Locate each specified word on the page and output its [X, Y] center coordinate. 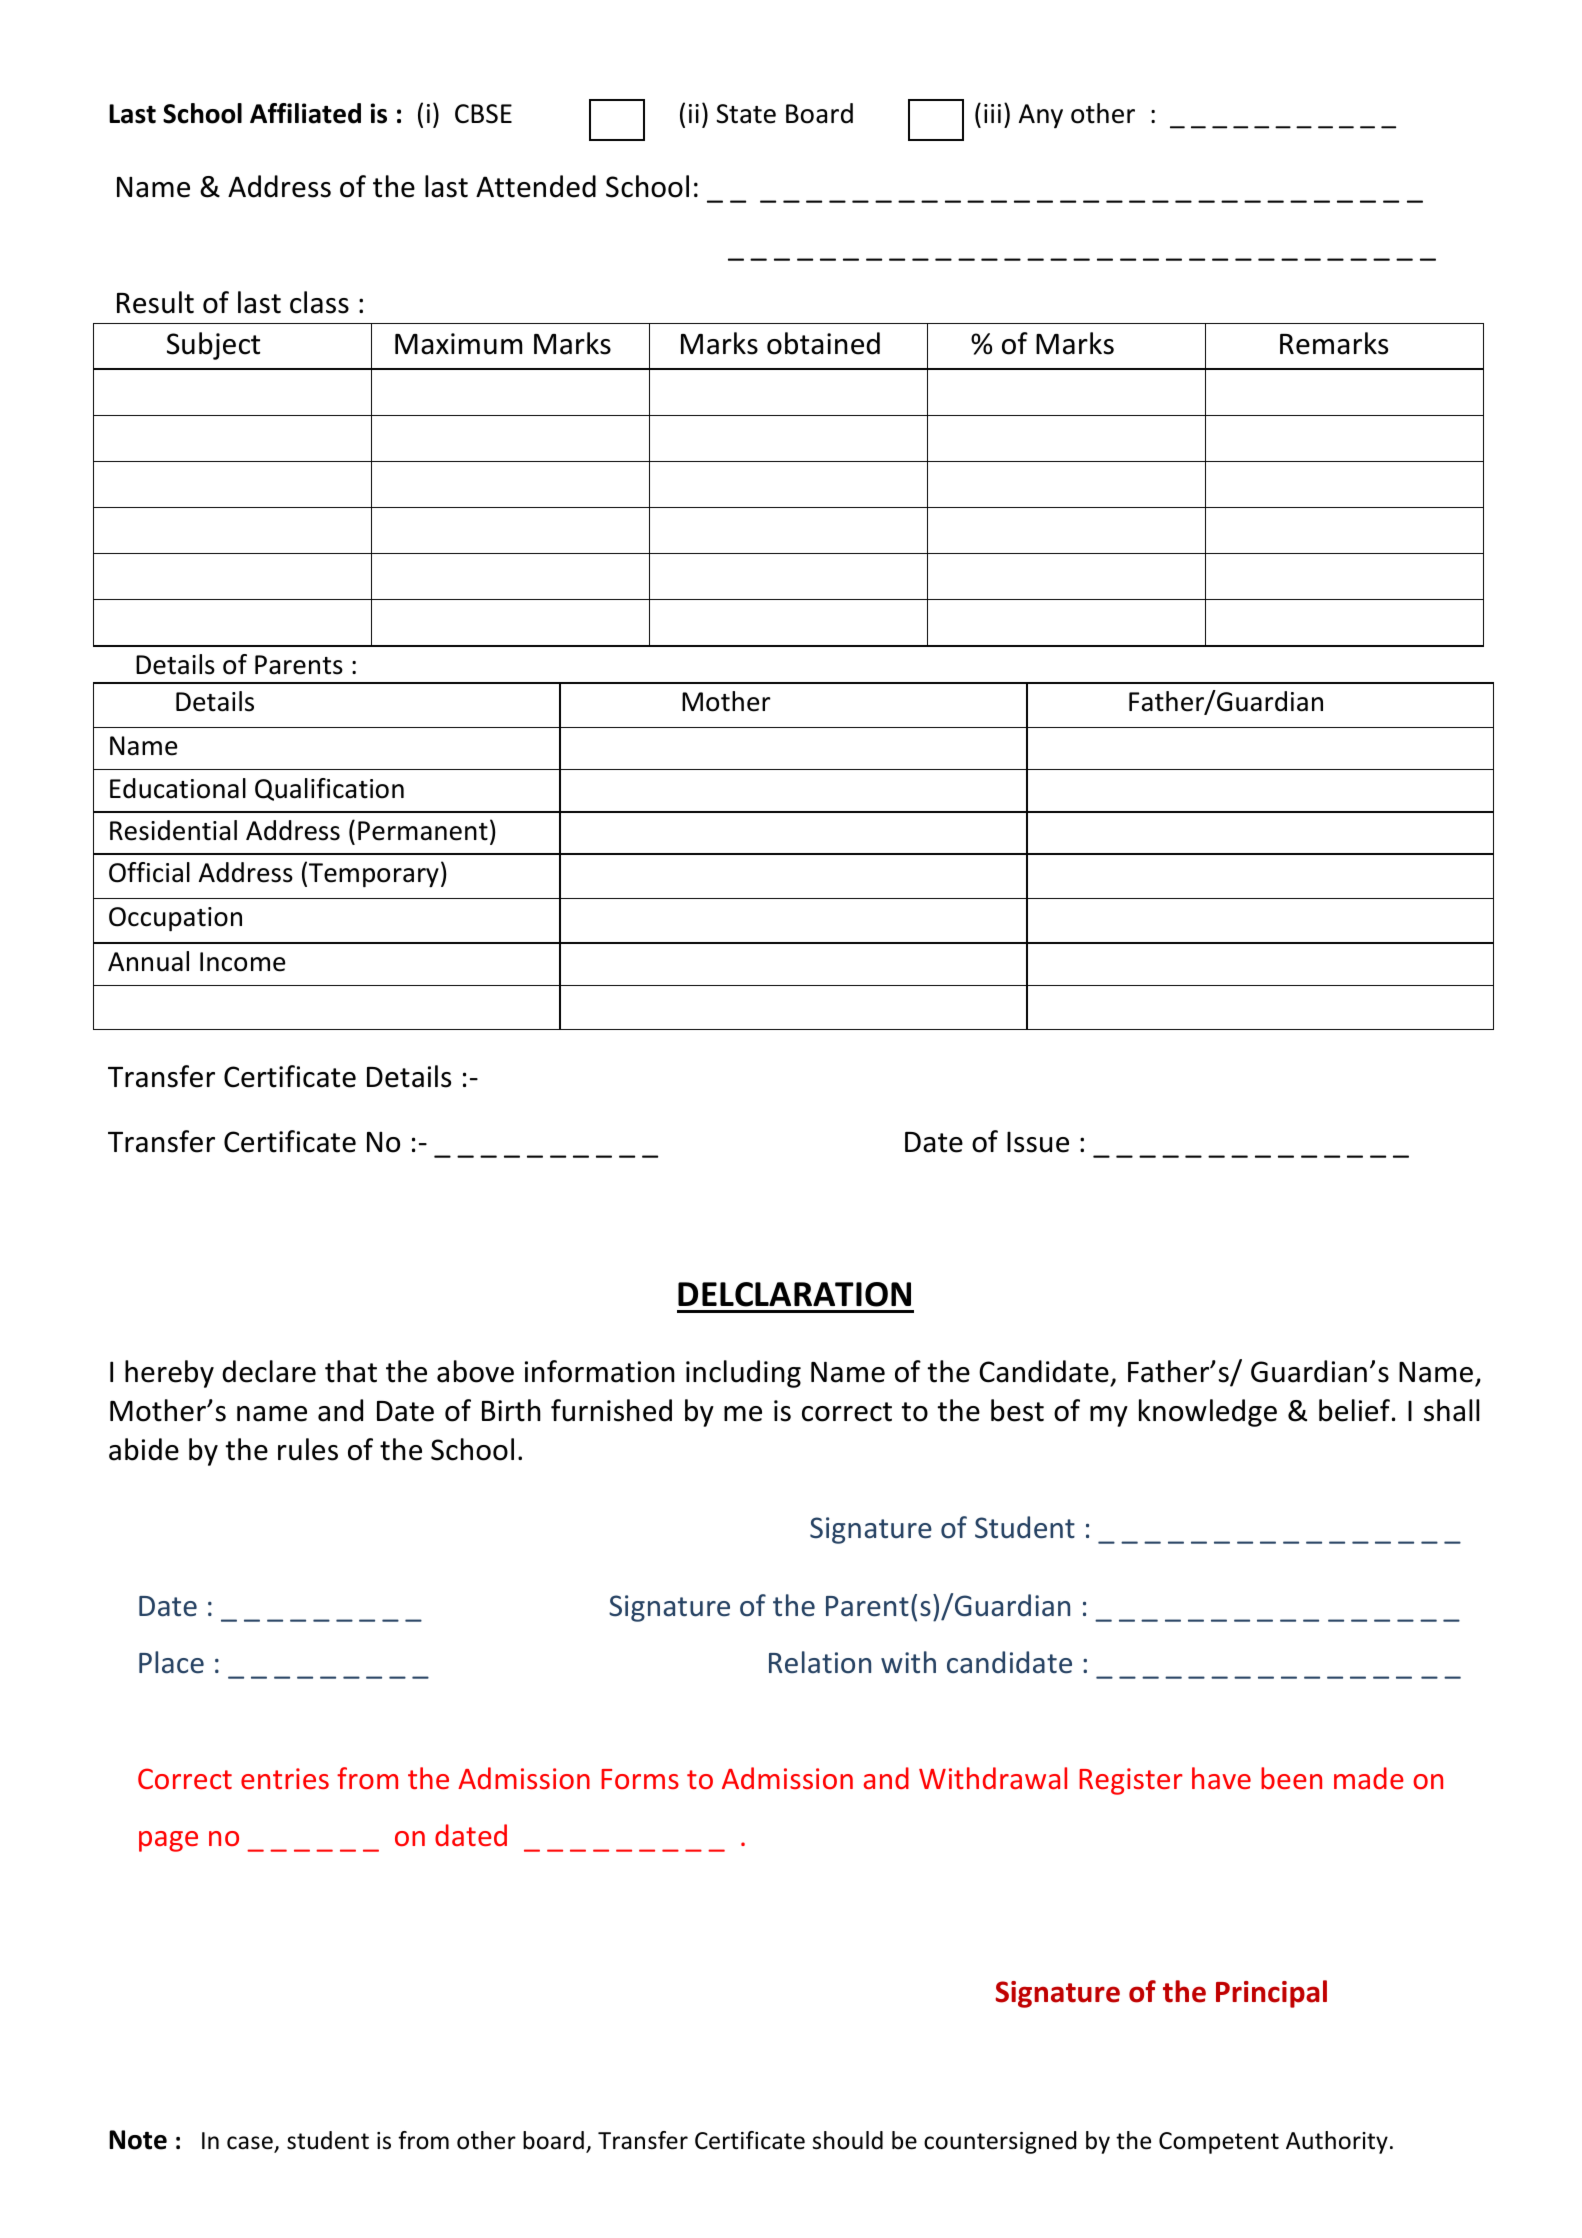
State [746, 114]
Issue [1038, 1142]
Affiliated [305, 113]
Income [242, 962]
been [1291, 1778]
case [251, 2144]
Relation [820, 1662]
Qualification [329, 789]
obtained [823, 343]
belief [1354, 1410]
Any [1041, 116]
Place [171, 1662]
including [743, 1374]
